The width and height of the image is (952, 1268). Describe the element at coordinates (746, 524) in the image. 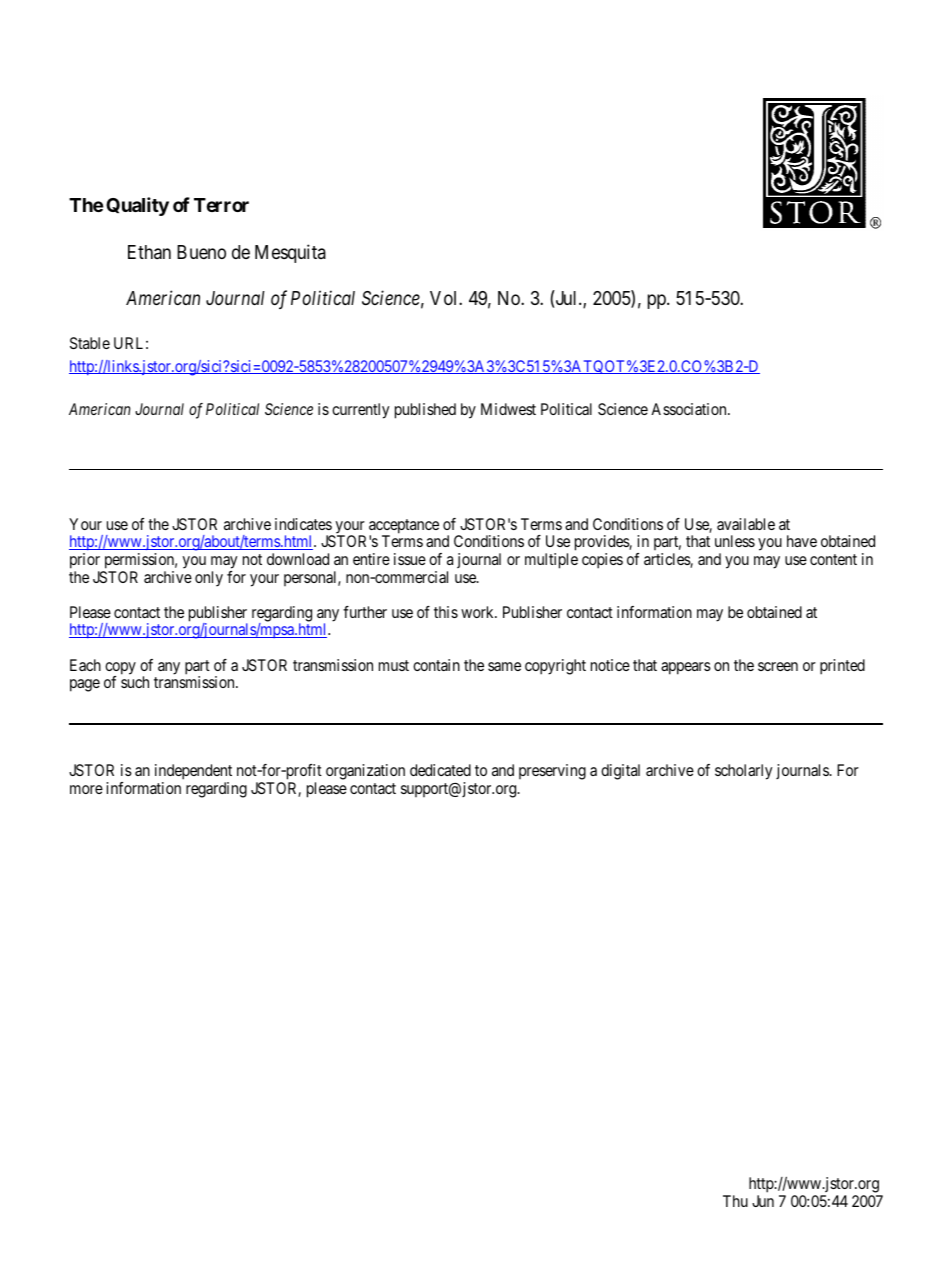

I see `available` at that location.
